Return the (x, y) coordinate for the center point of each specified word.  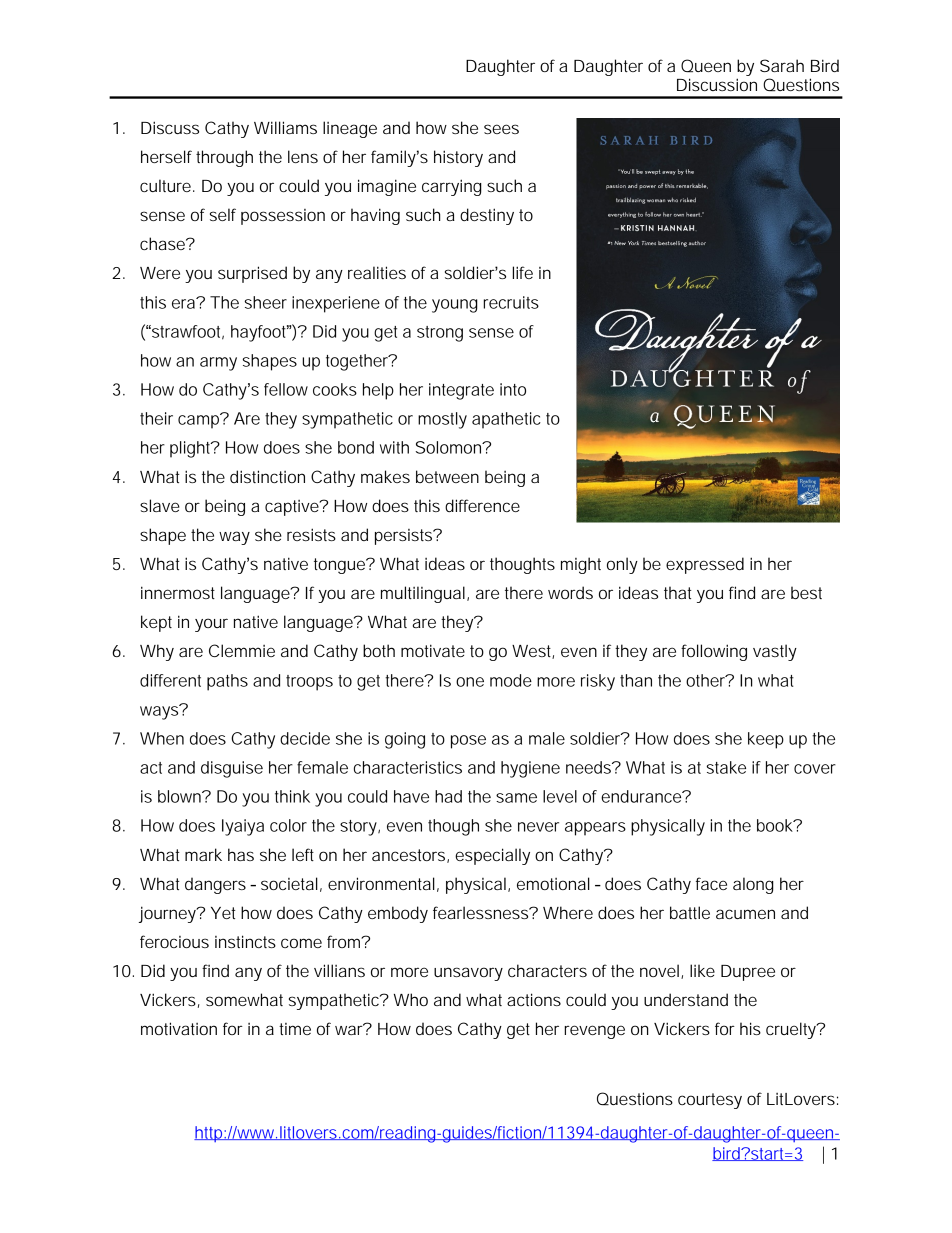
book (776, 825)
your (211, 625)
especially (492, 856)
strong (440, 334)
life (523, 272)
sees (501, 129)
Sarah (782, 65)
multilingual (423, 594)
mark (203, 854)
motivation (179, 1028)
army (218, 364)
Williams (285, 127)
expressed (705, 565)
